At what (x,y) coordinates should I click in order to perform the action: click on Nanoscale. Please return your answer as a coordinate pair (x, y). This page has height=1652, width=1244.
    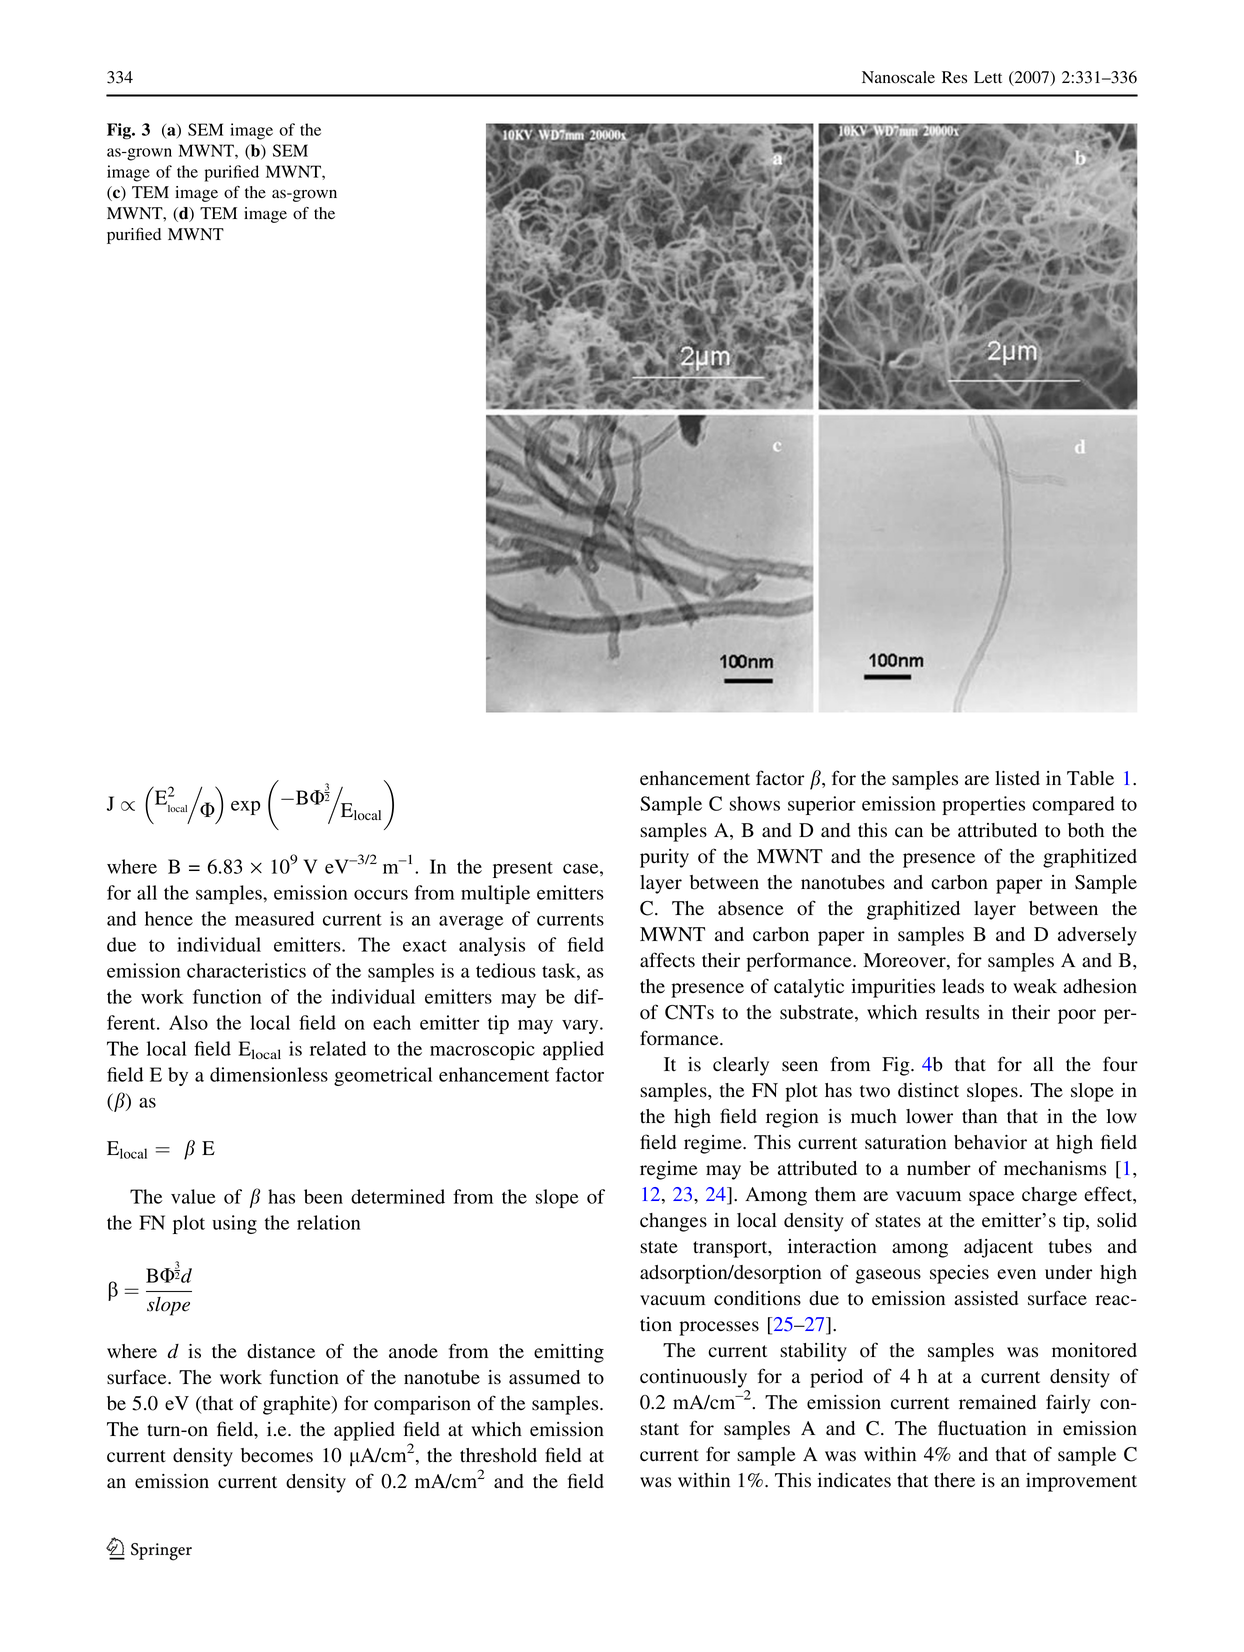
    Looking at the image, I should click on (898, 77).
